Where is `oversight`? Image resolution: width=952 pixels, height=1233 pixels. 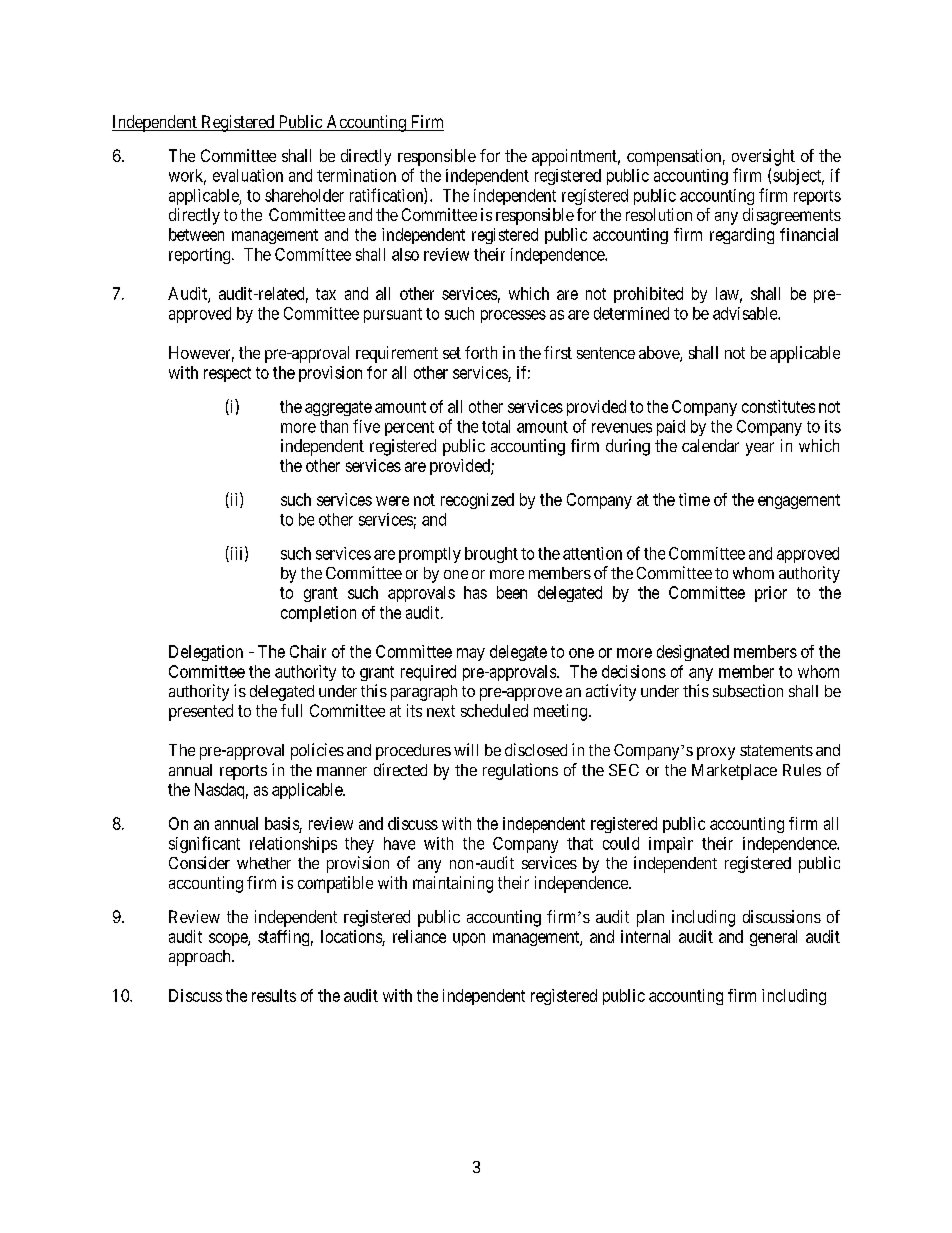 oversight is located at coordinates (763, 157).
